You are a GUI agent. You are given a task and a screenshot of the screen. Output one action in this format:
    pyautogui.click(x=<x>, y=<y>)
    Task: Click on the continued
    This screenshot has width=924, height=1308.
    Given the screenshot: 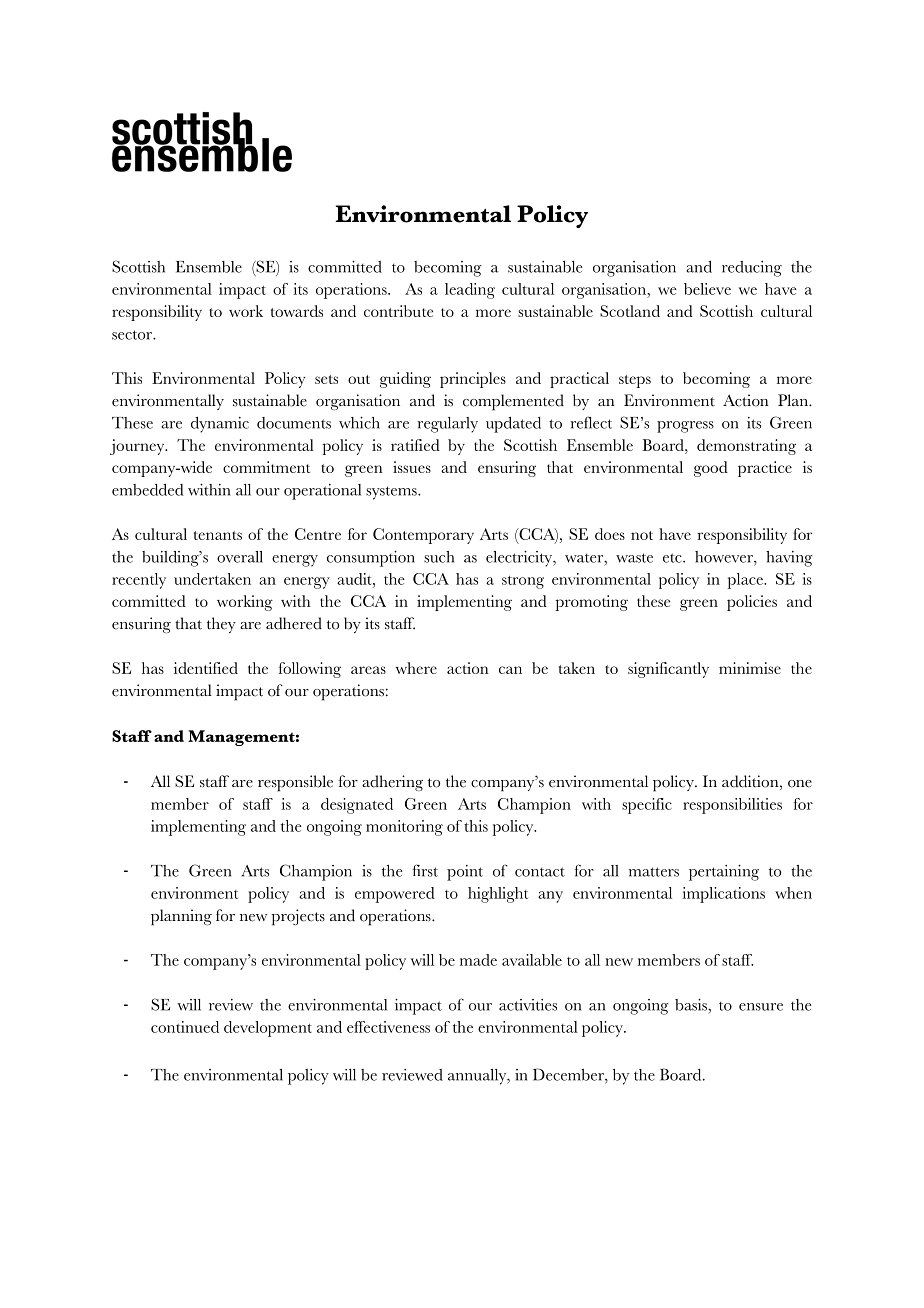 What is the action you would take?
    pyautogui.click(x=185, y=1027)
